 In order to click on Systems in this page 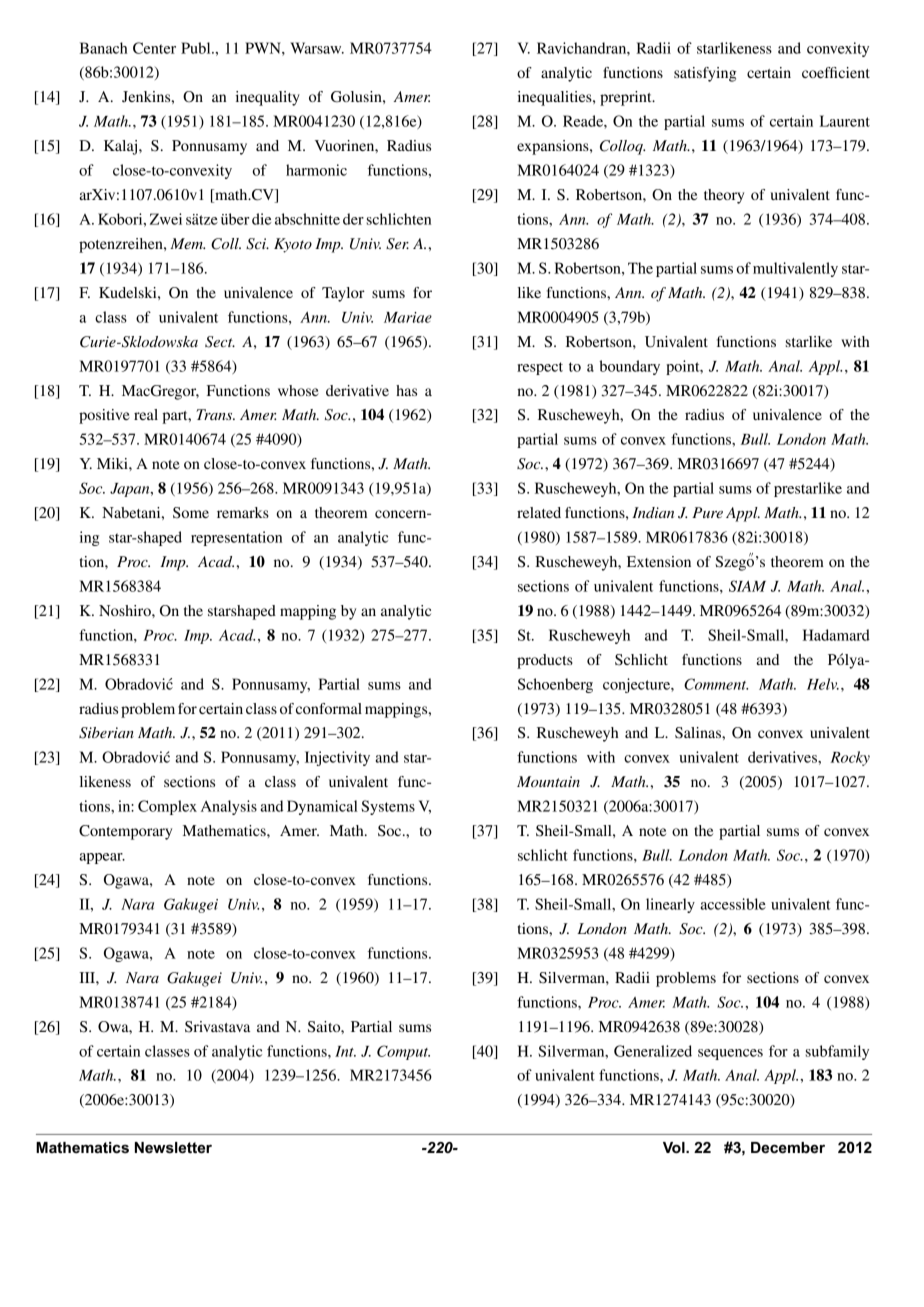, I will do `click(388, 807)`.
